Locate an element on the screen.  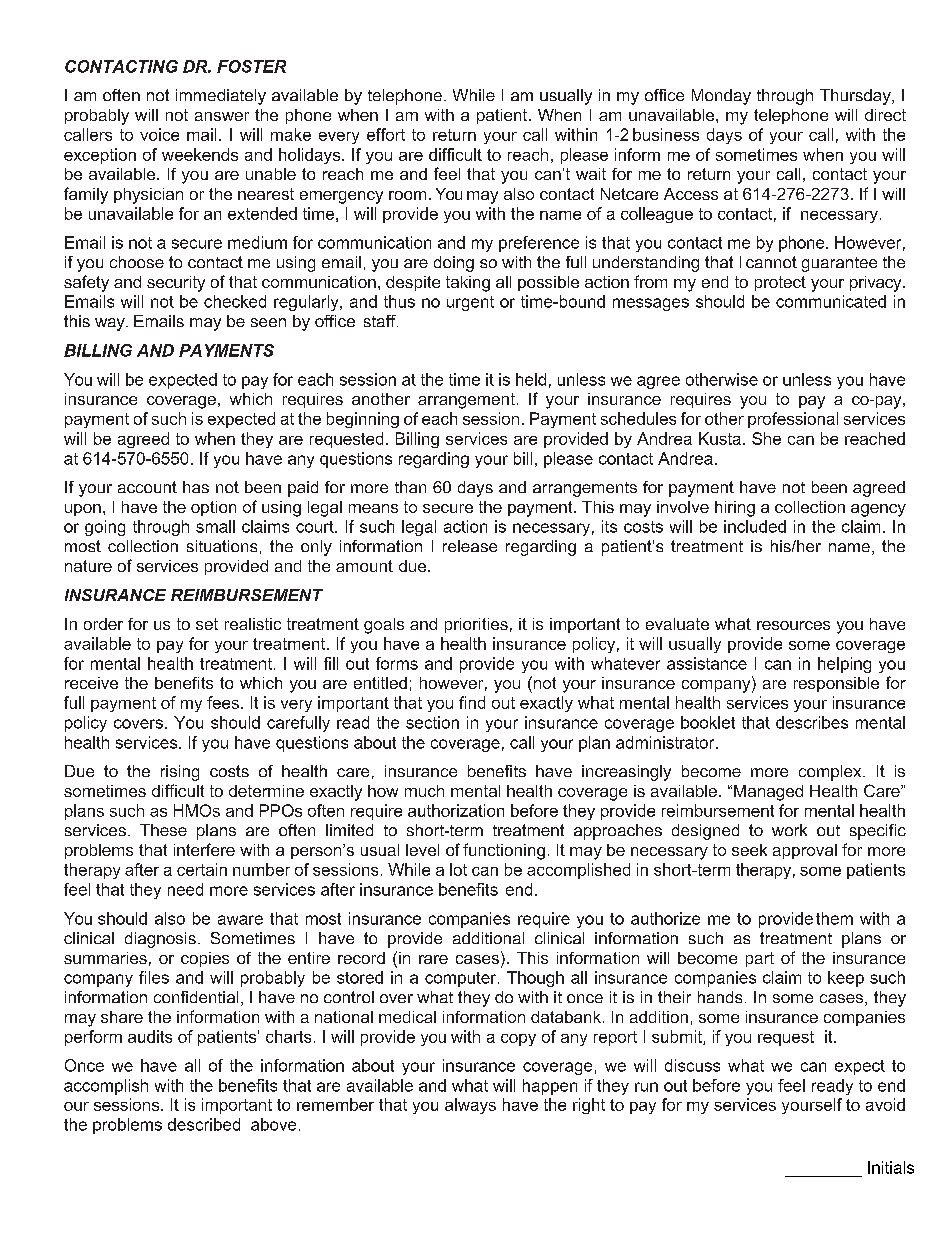
fees is located at coordinates (223, 702).
